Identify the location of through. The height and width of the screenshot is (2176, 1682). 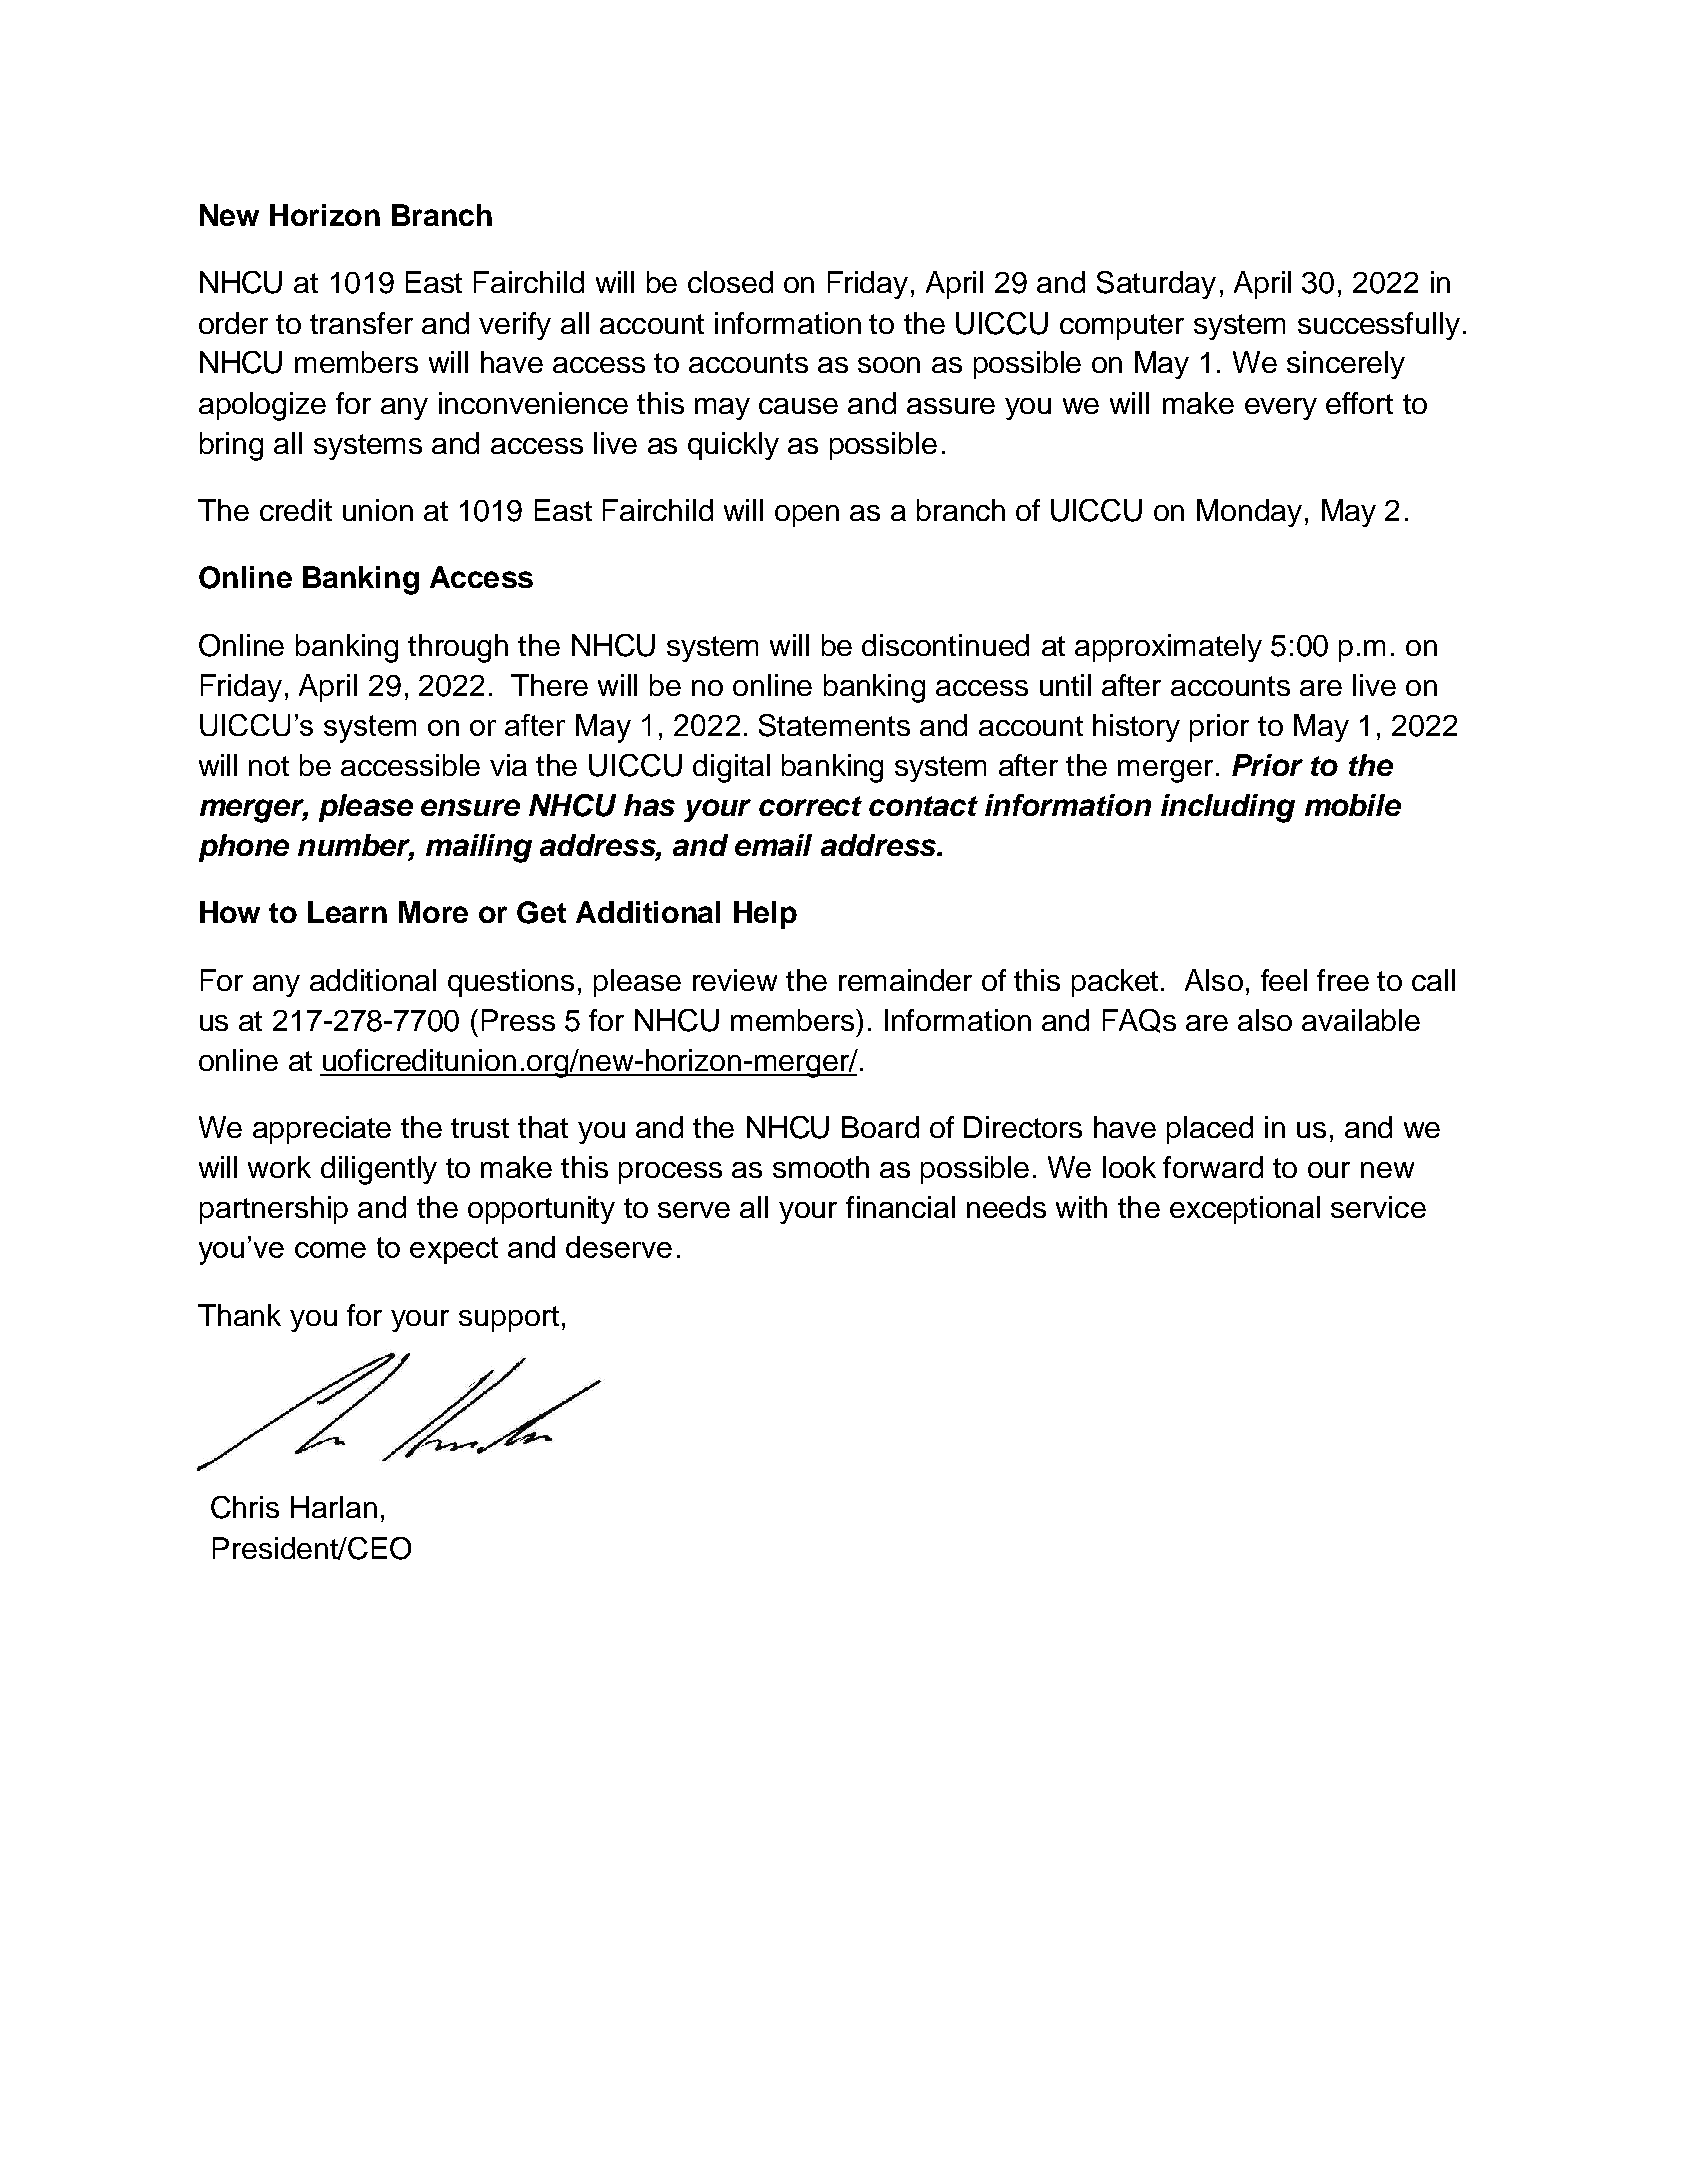
(458, 648).
